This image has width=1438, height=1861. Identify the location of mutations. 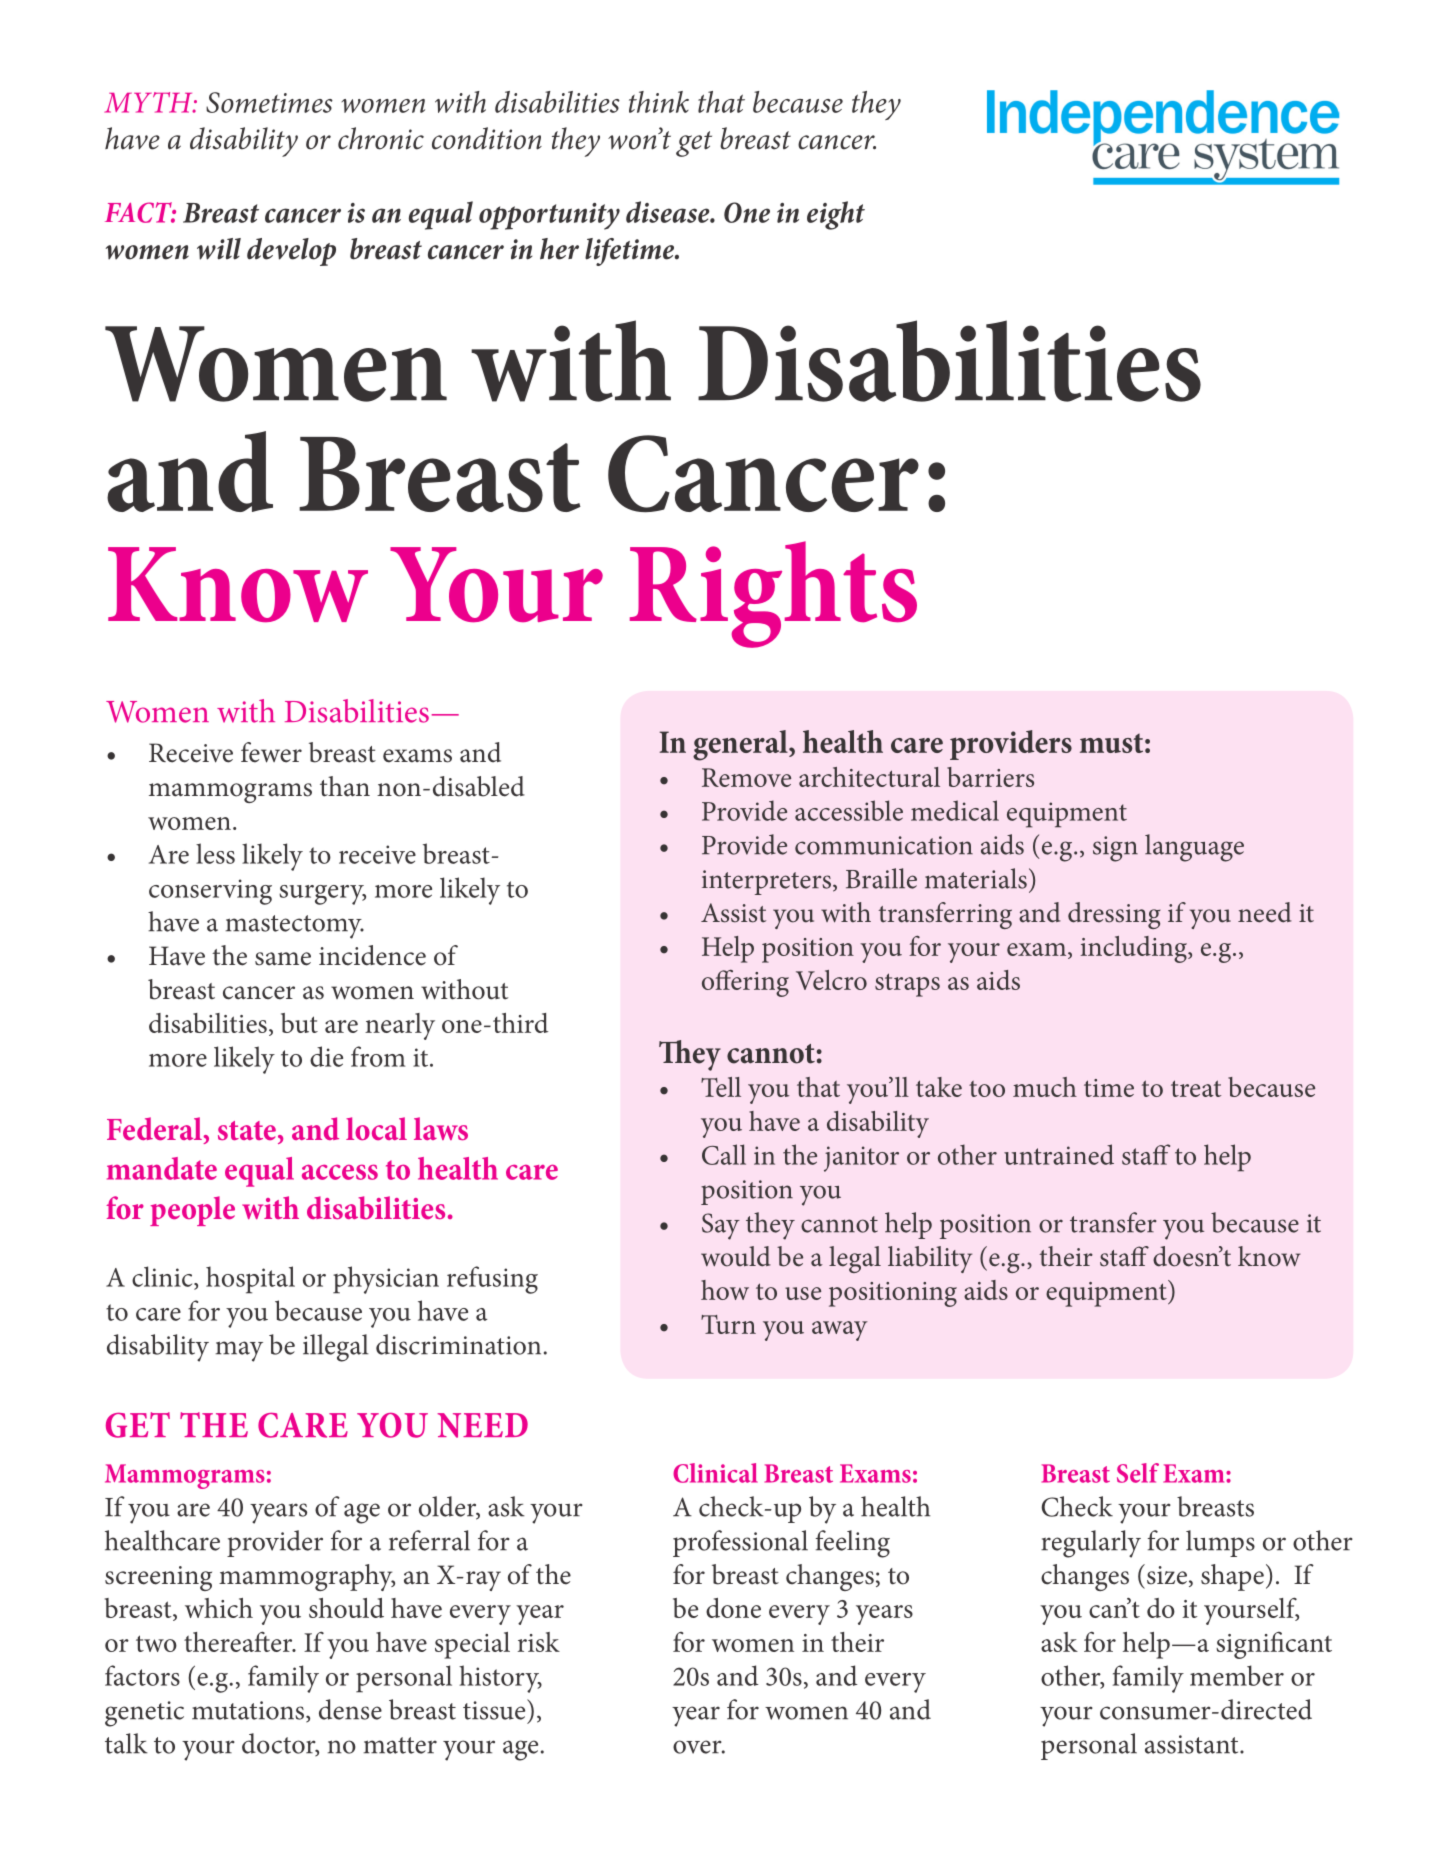
(249, 1711).
